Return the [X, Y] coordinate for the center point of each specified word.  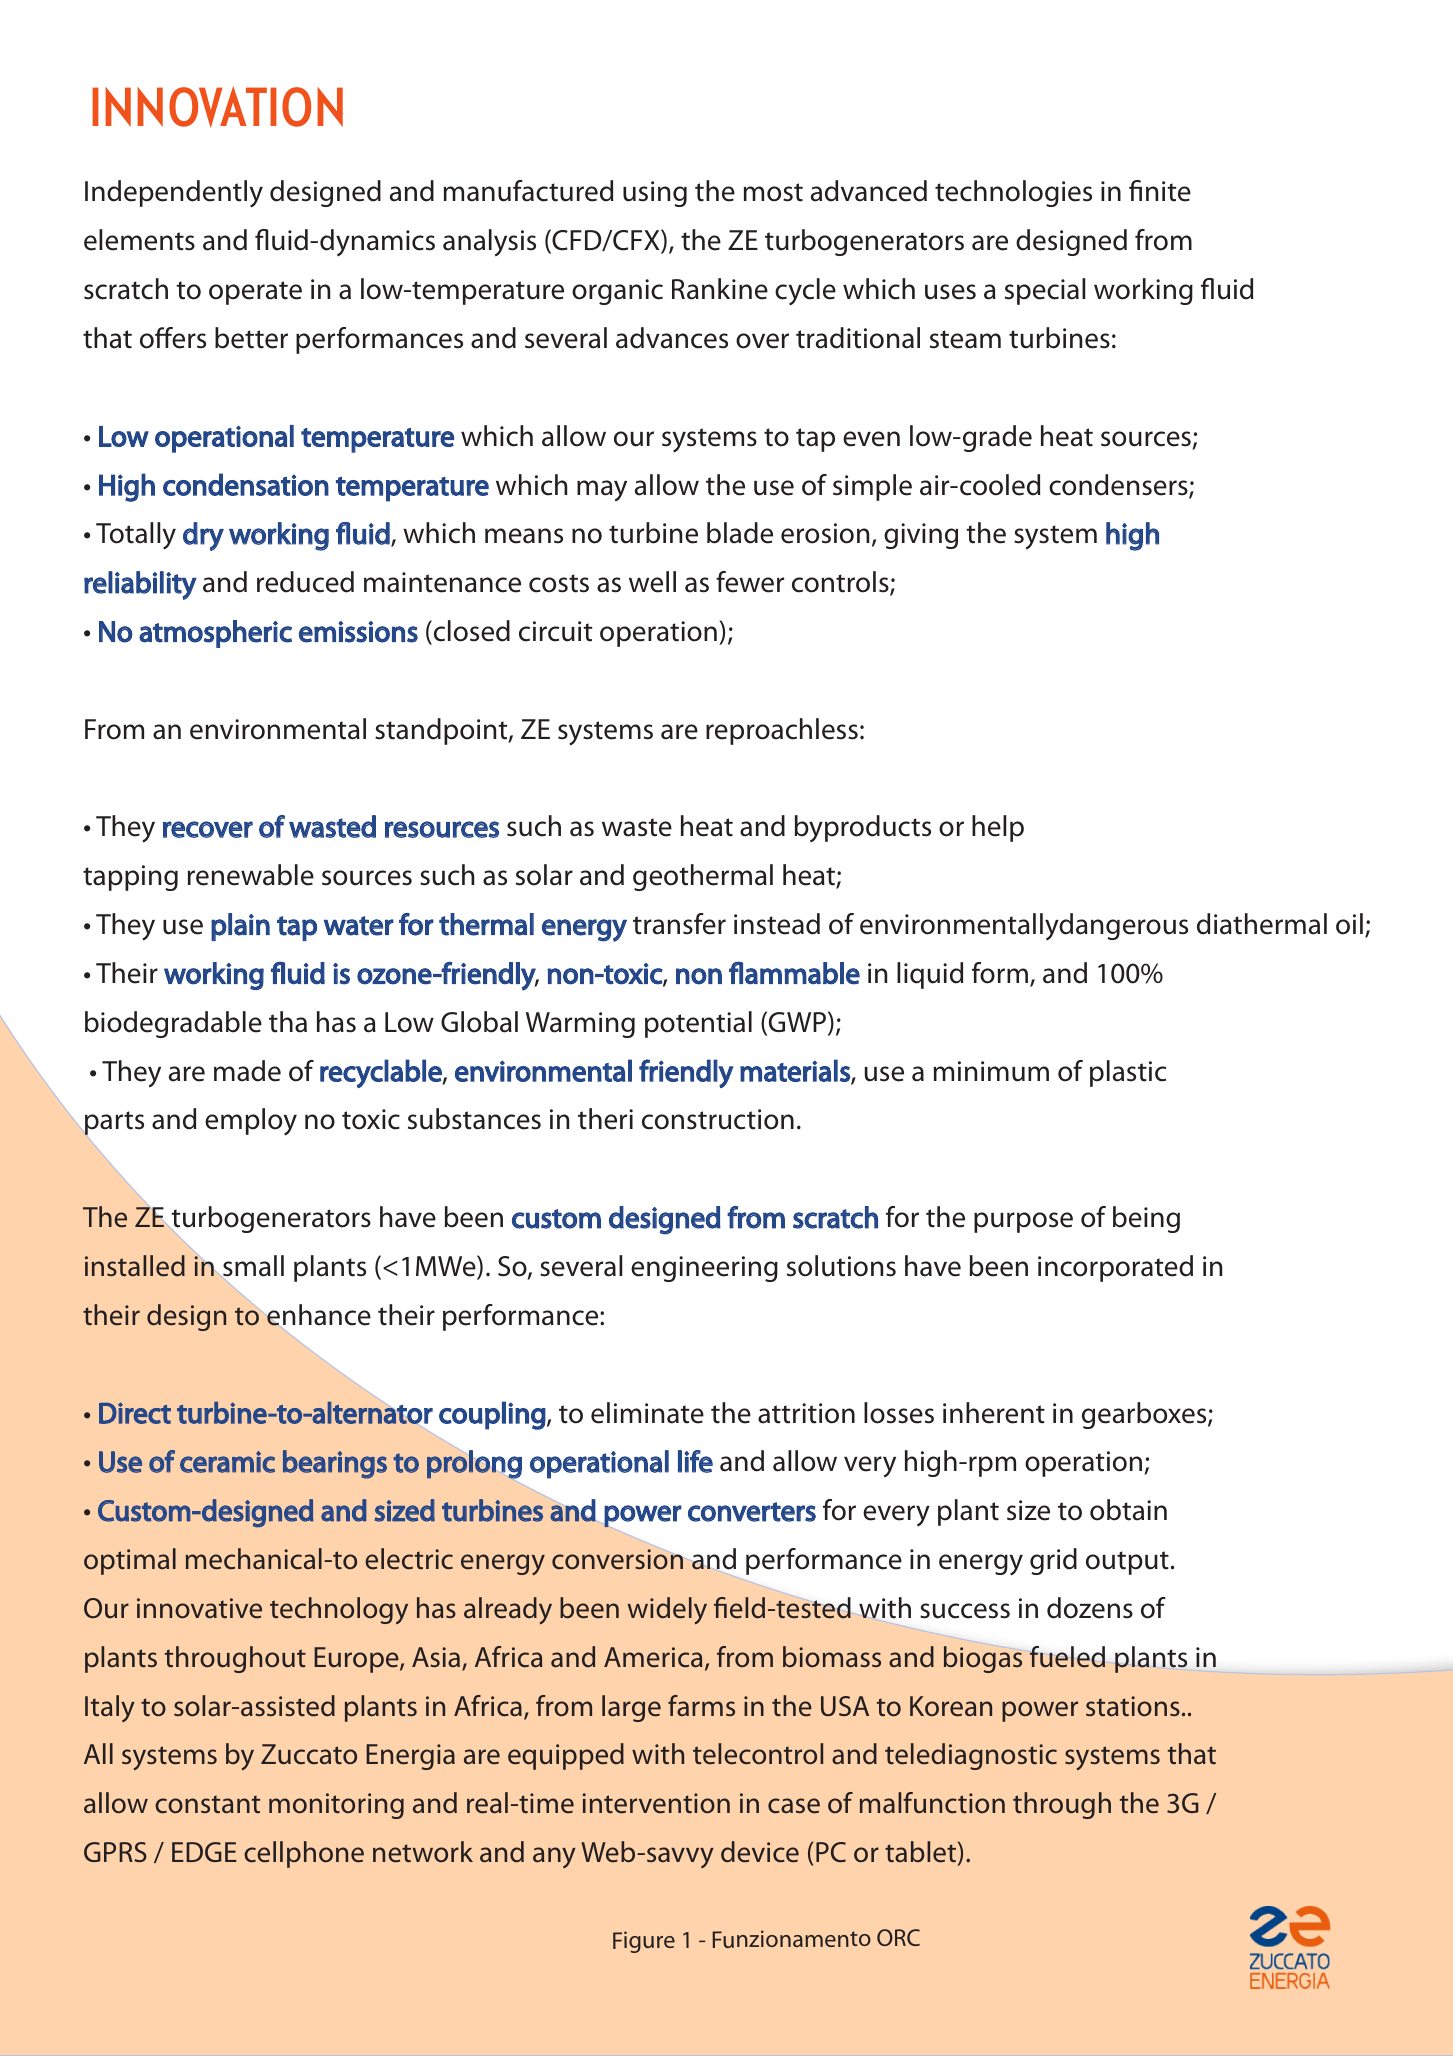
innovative [199, 1608]
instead [777, 924]
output [1127, 1563]
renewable [251, 875]
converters [752, 1512]
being [1146, 1219]
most [773, 192]
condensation [246, 484]
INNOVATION [217, 107]
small [252, 1267]
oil [1349, 924]
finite [1160, 191]
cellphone [304, 1854]
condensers [1119, 486]
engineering [704, 1269]
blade [740, 533]
